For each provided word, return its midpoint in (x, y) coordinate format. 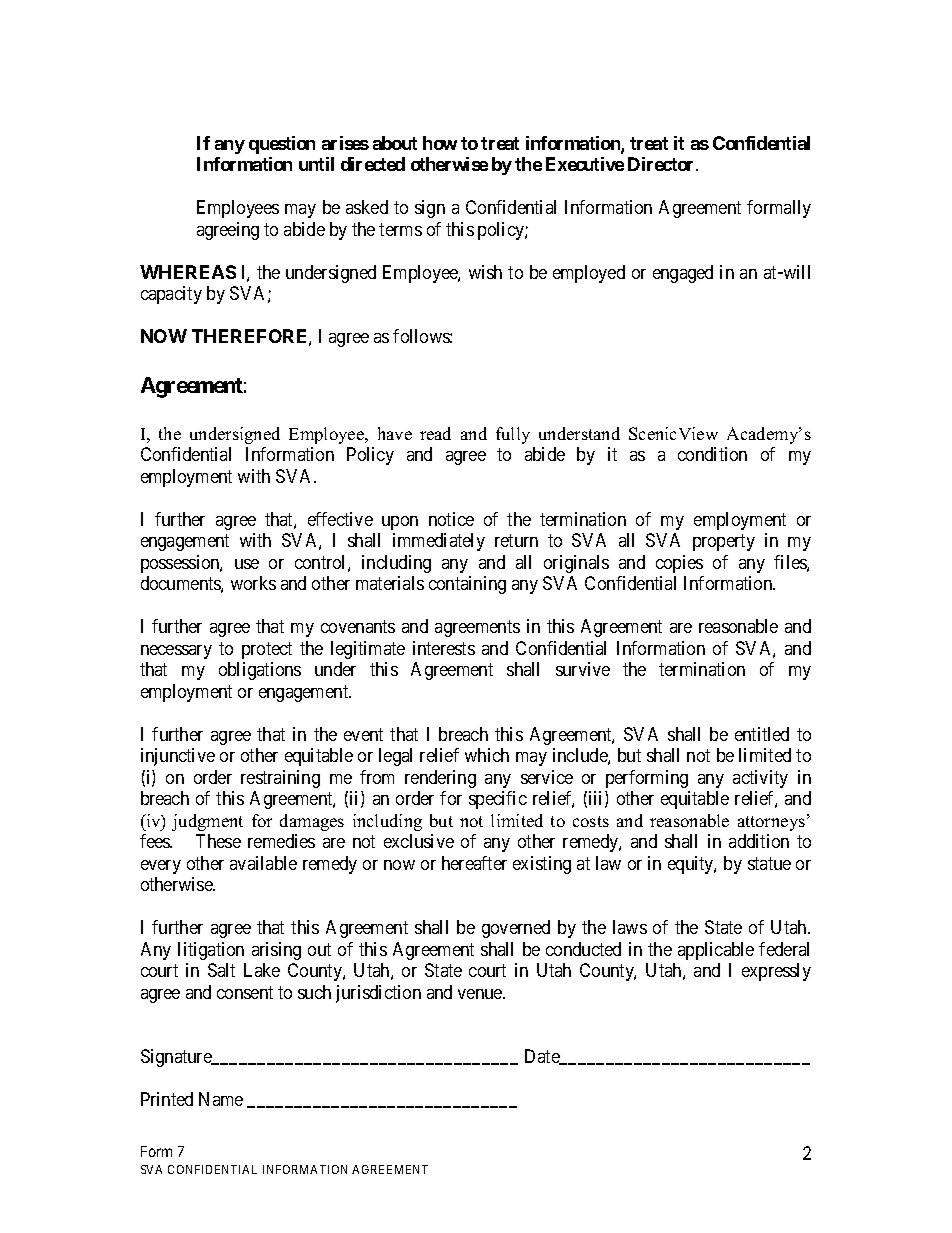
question (282, 145)
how (440, 143)
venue (481, 994)
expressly (776, 972)
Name (221, 1099)
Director (662, 164)
